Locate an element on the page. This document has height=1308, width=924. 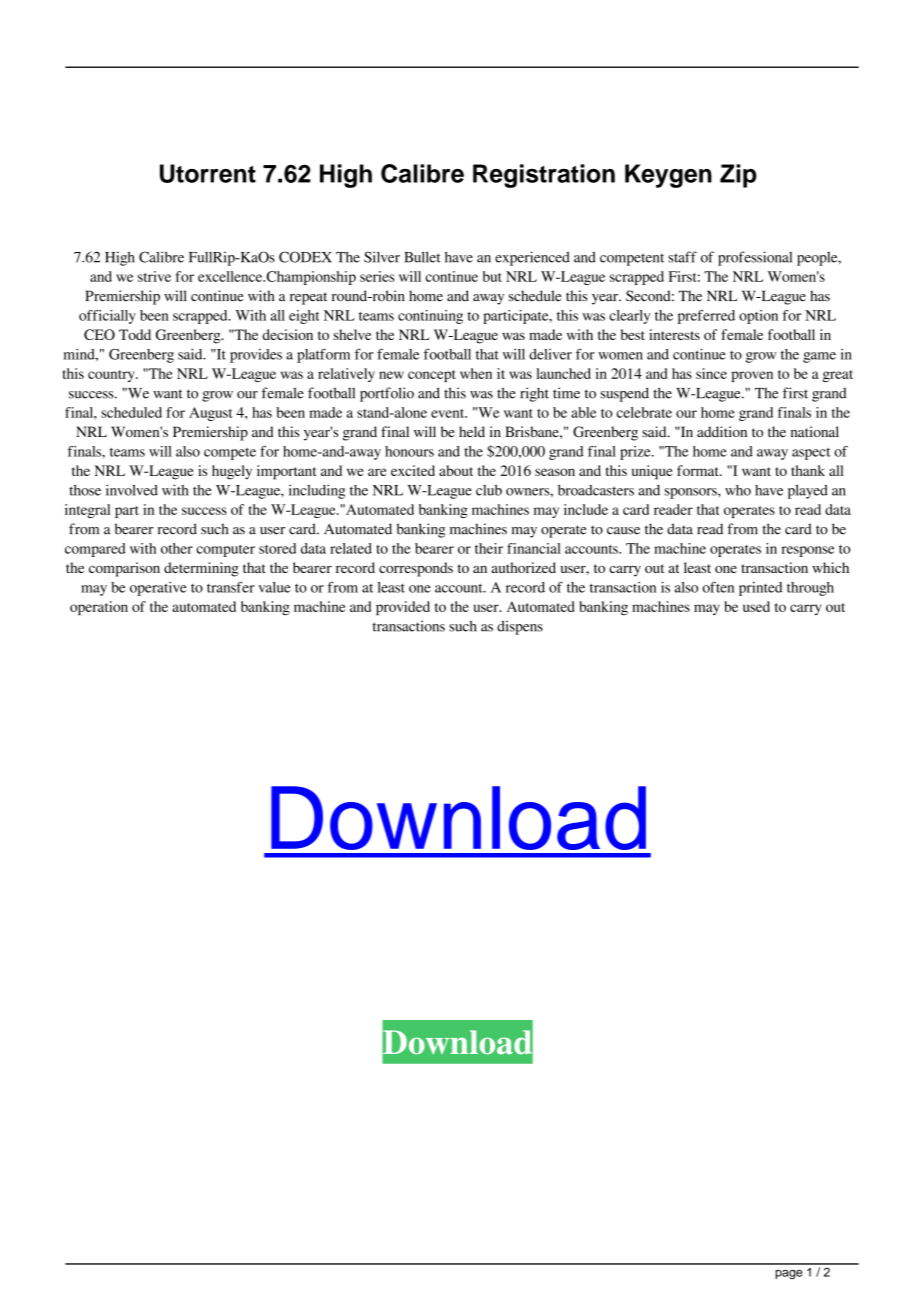
operation is located at coordinates (99, 608).
